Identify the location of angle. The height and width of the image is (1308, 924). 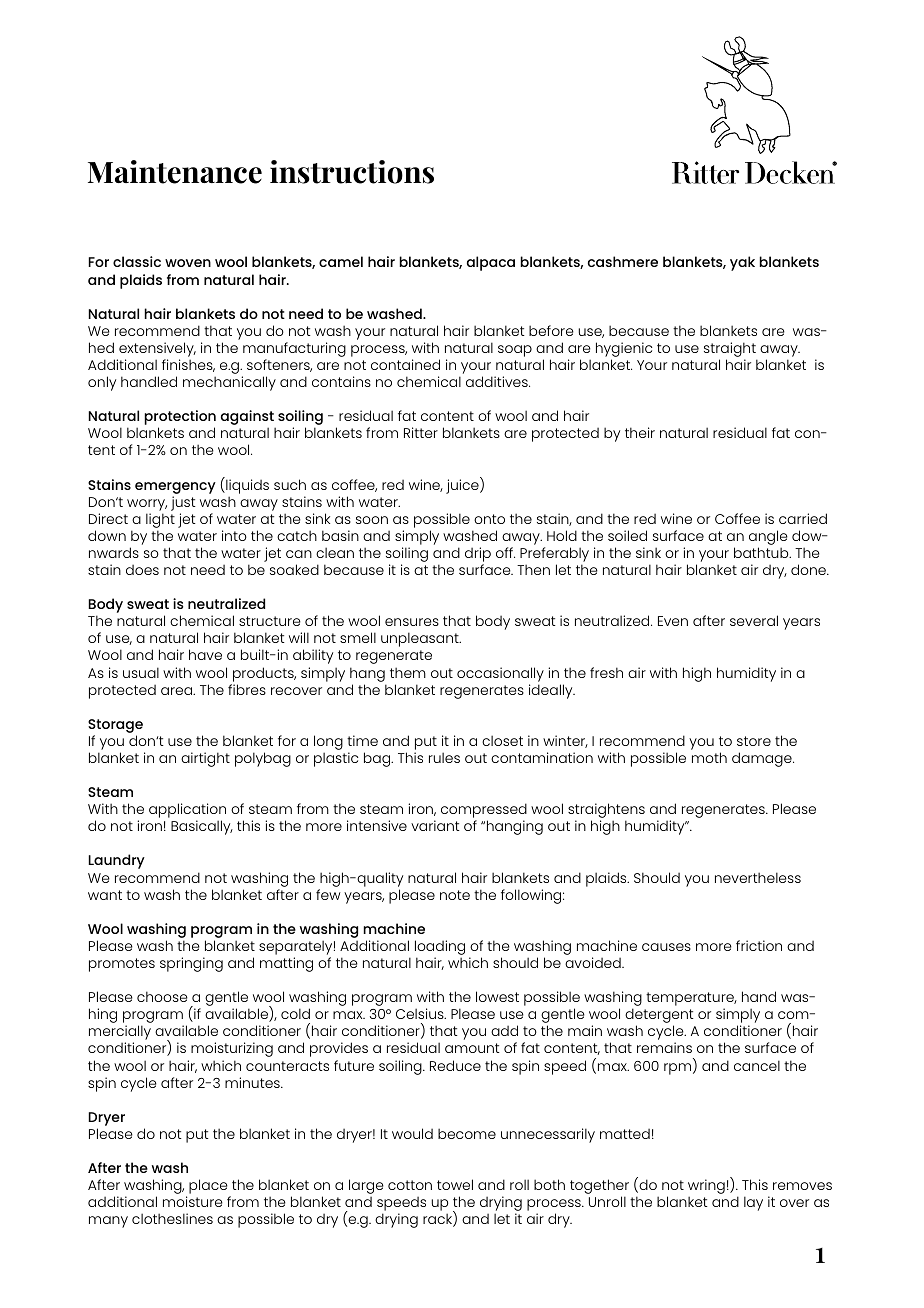
(768, 539).
